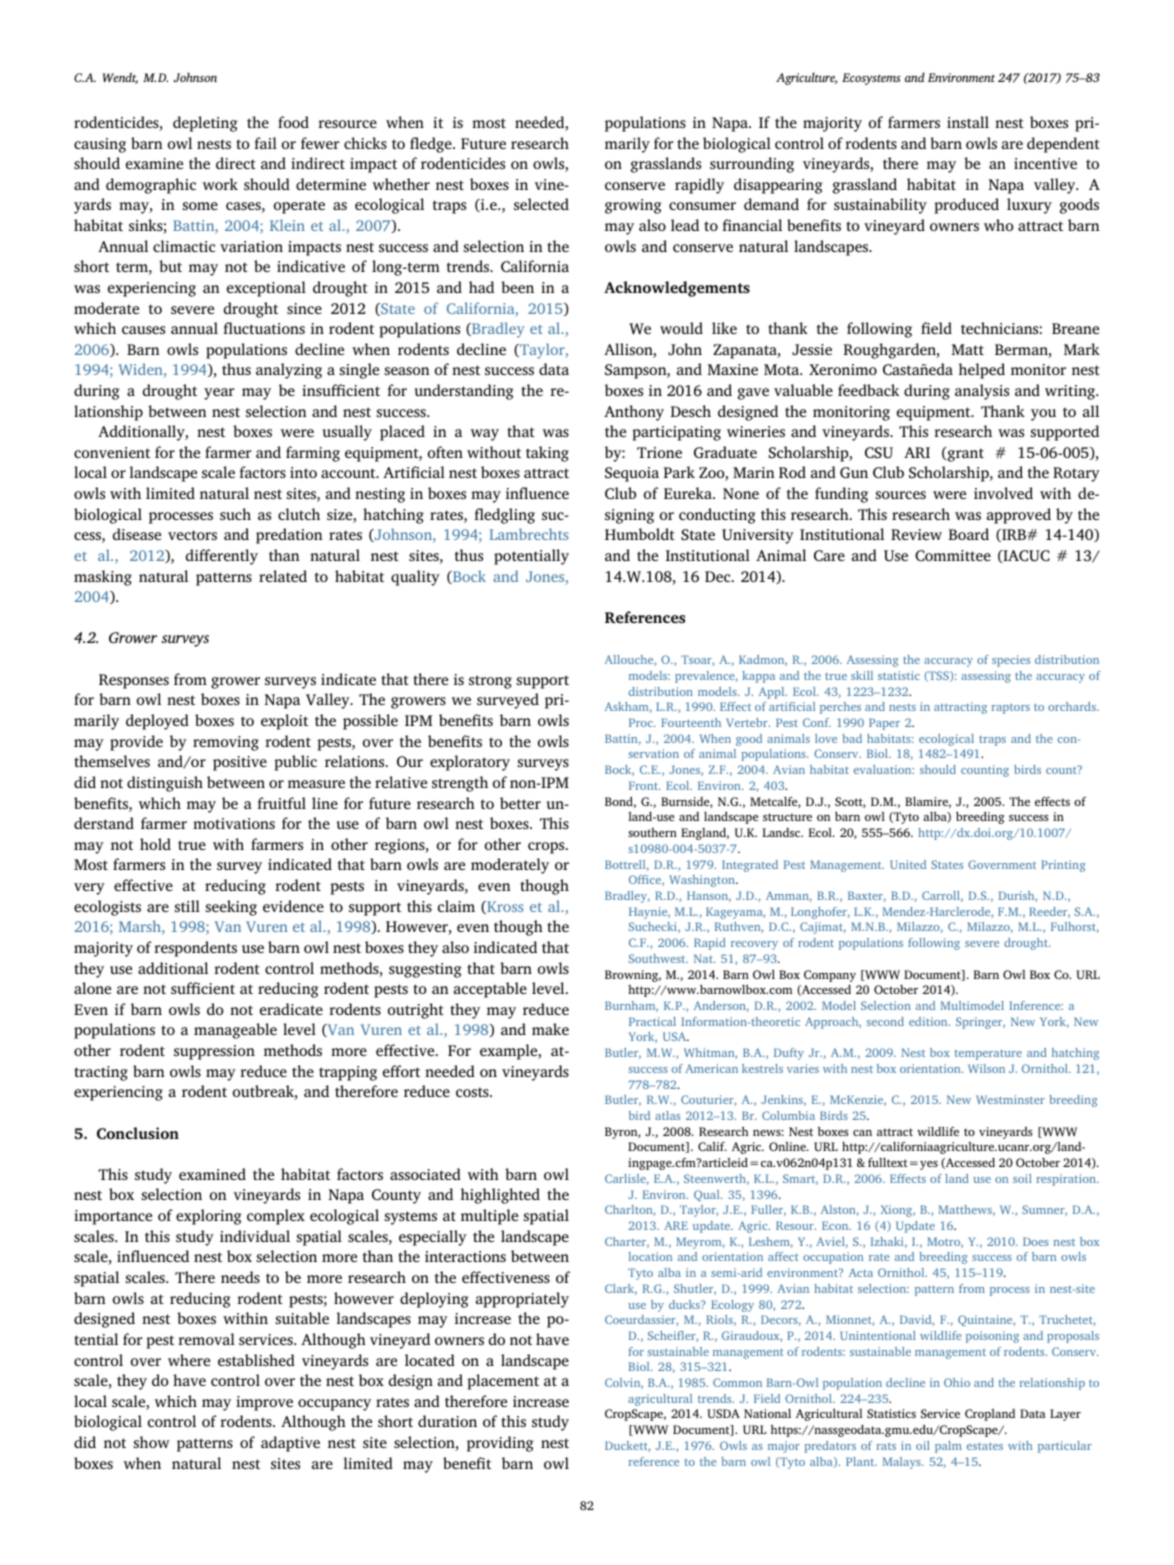 Image resolution: width=1174 pixels, height=1565 pixels. What do you see at coordinates (541, 204) in the screenshot?
I see `selected` at bounding box center [541, 204].
